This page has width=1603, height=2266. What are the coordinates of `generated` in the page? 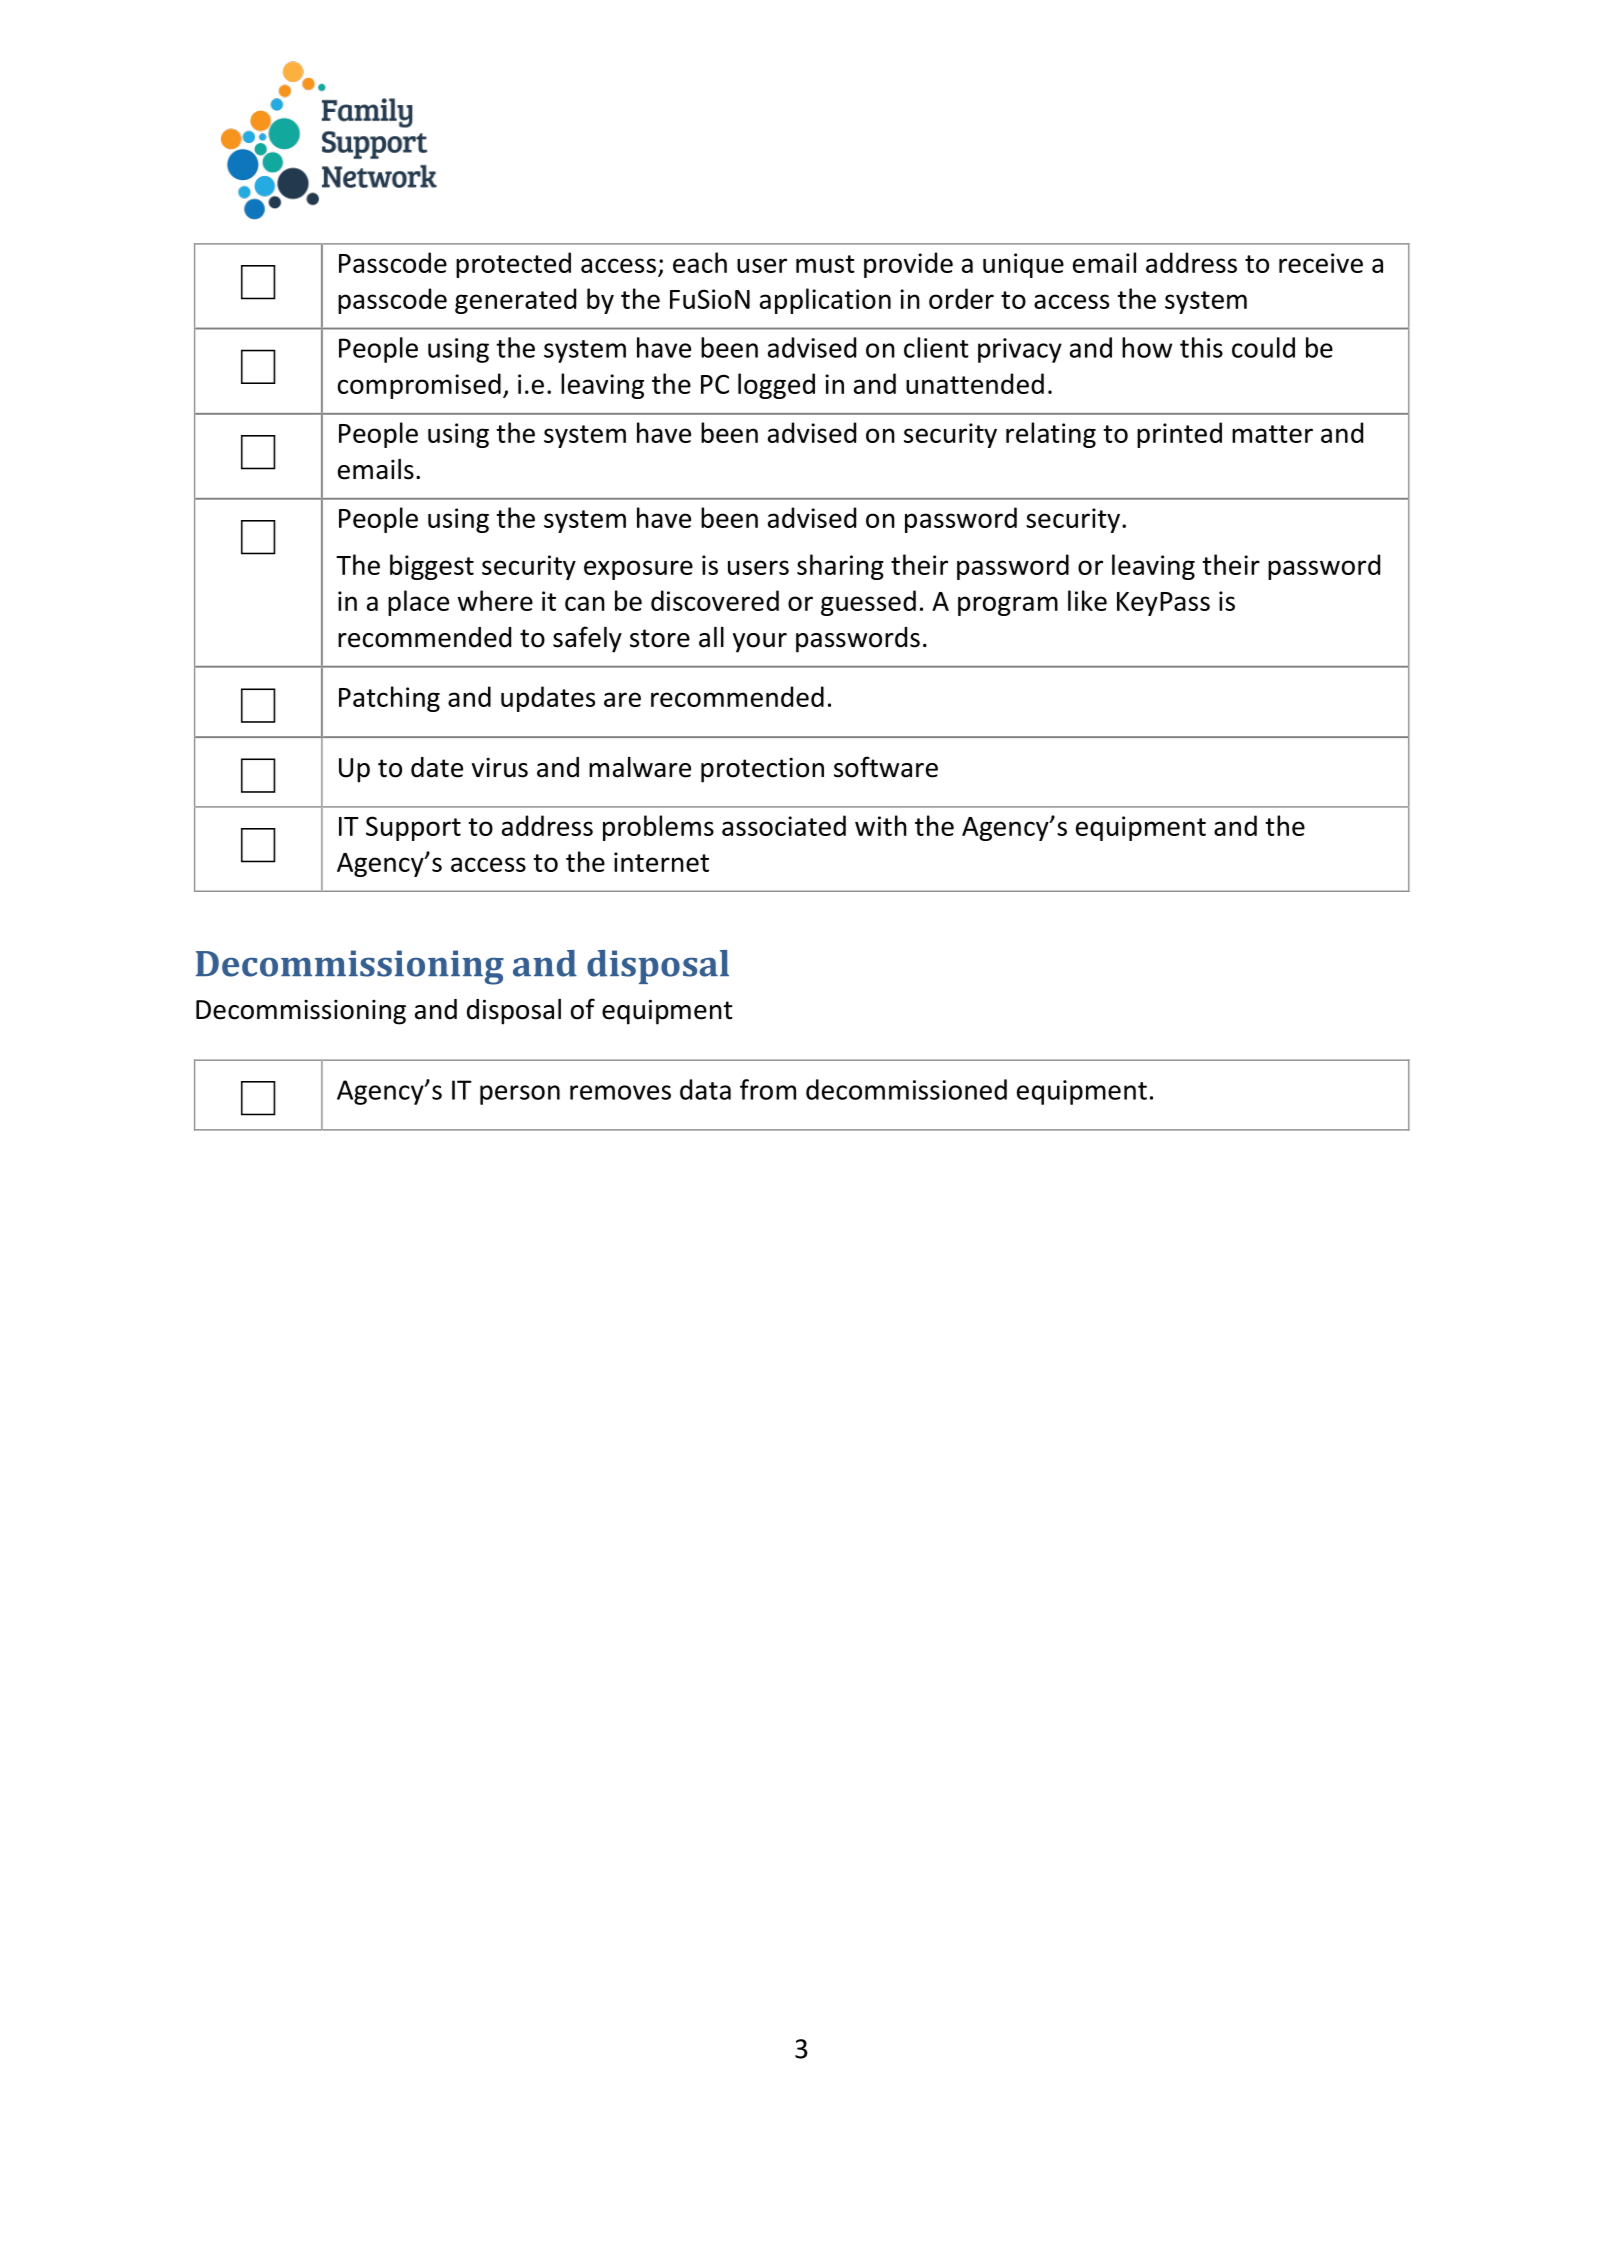 It's located at (515, 301).
